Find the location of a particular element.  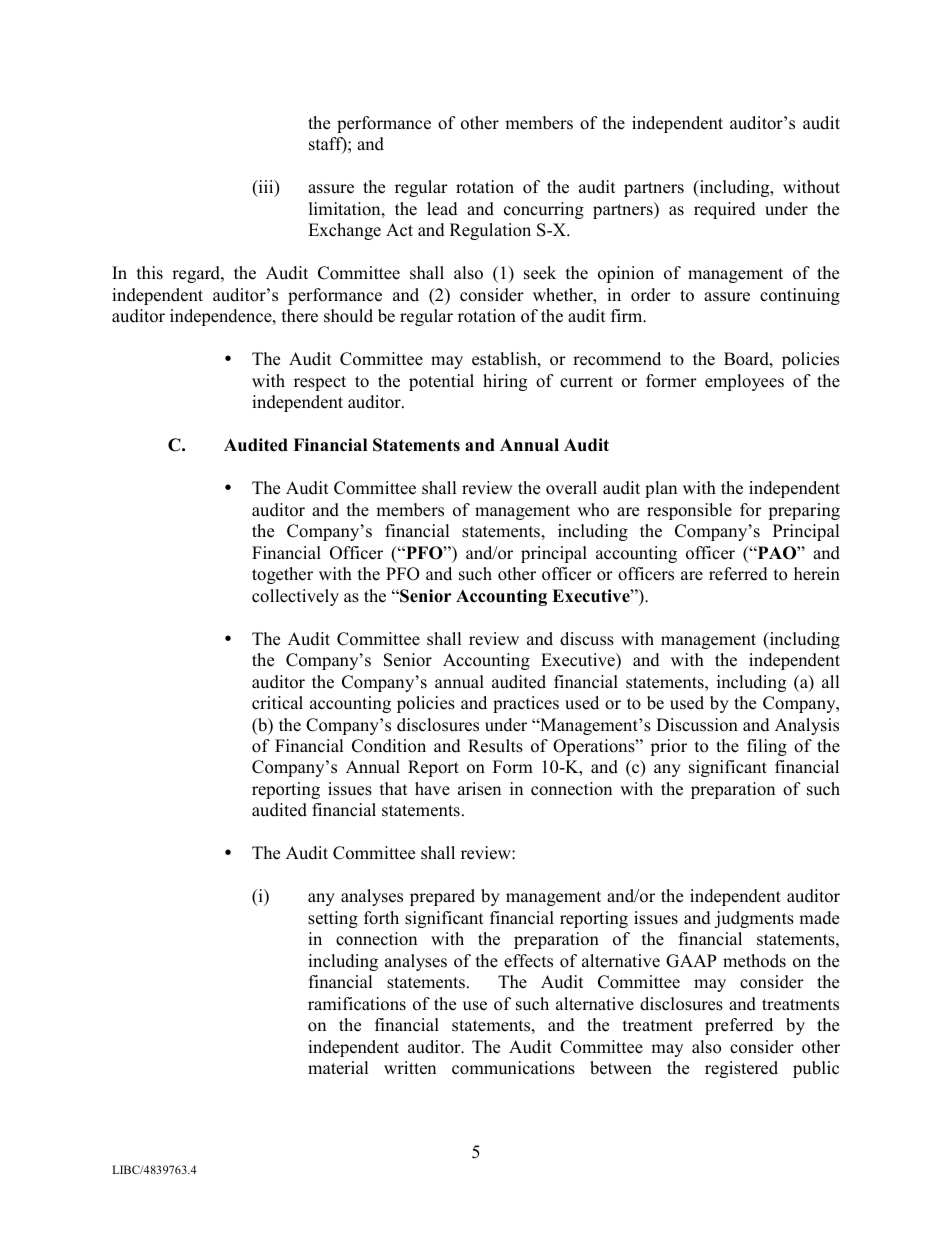

setting is located at coordinates (333, 919).
